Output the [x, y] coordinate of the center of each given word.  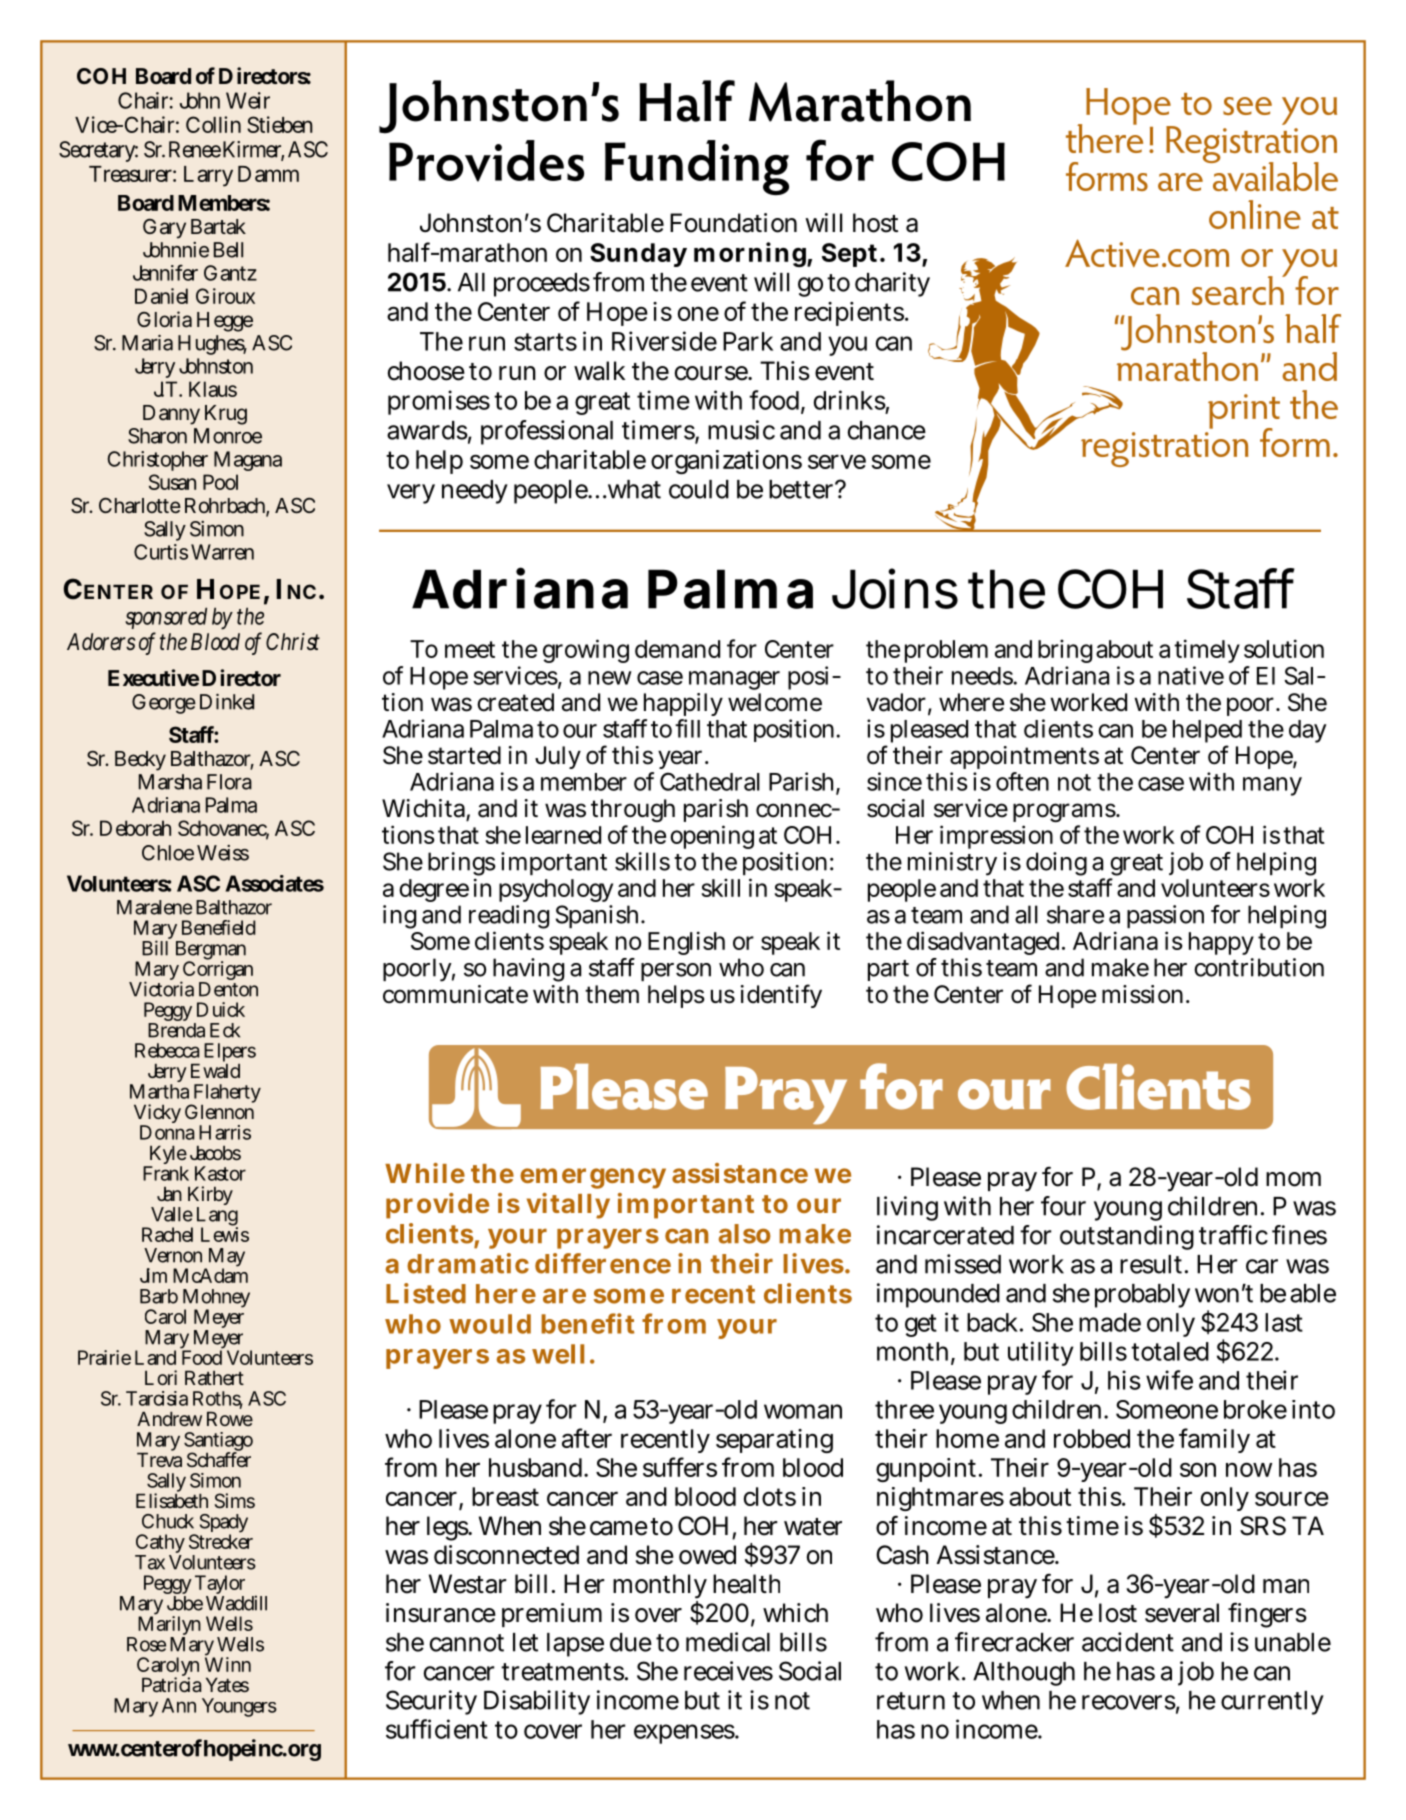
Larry [208, 176]
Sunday [638, 255]
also [744, 1234]
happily [683, 706]
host [875, 223]
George [164, 704]
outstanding [1127, 1237]
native [1191, 675]
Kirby [210, 1197]
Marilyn [169, 1626]
